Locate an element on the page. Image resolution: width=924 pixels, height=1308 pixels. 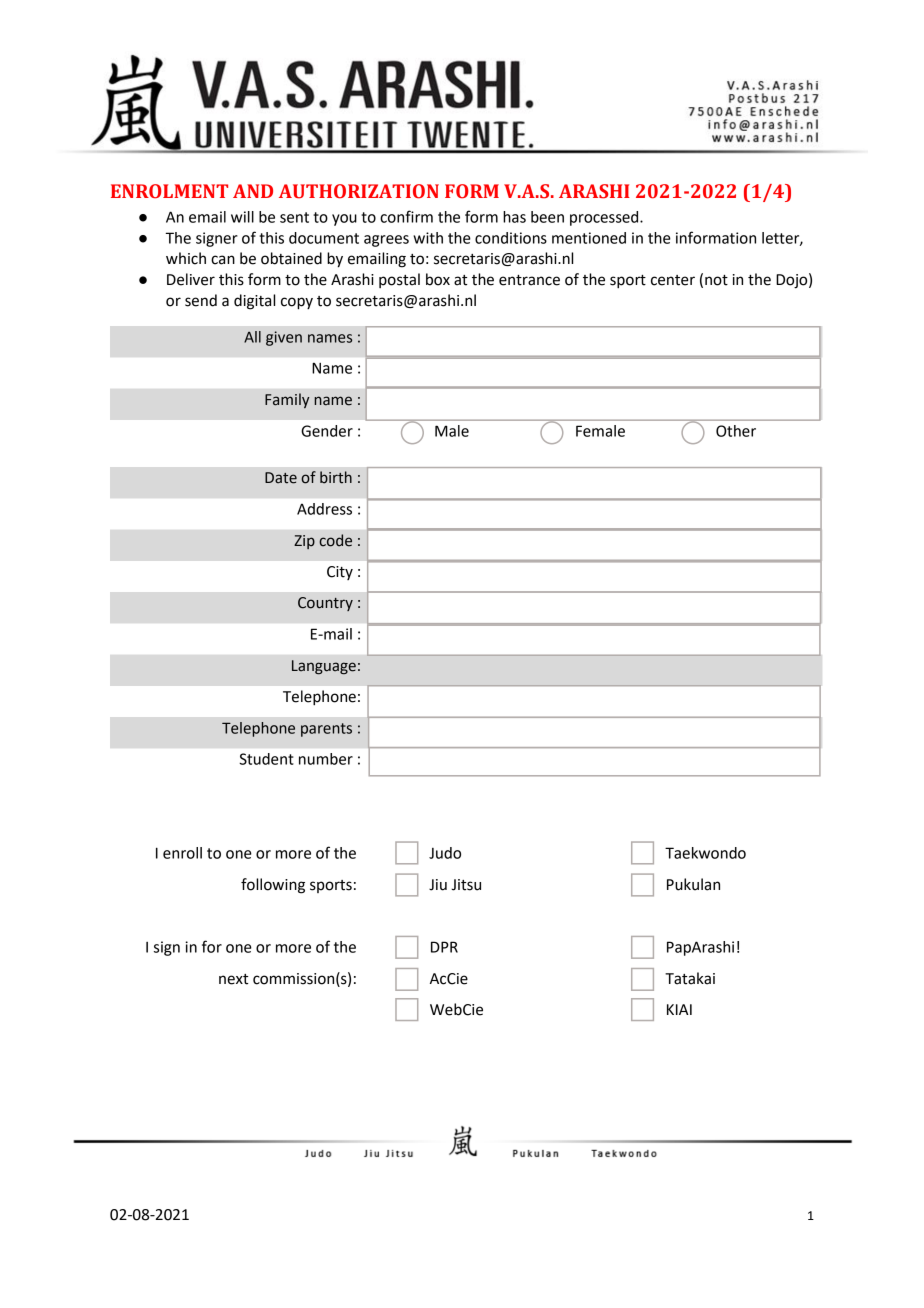
City is located at coordinates (340, 573).
